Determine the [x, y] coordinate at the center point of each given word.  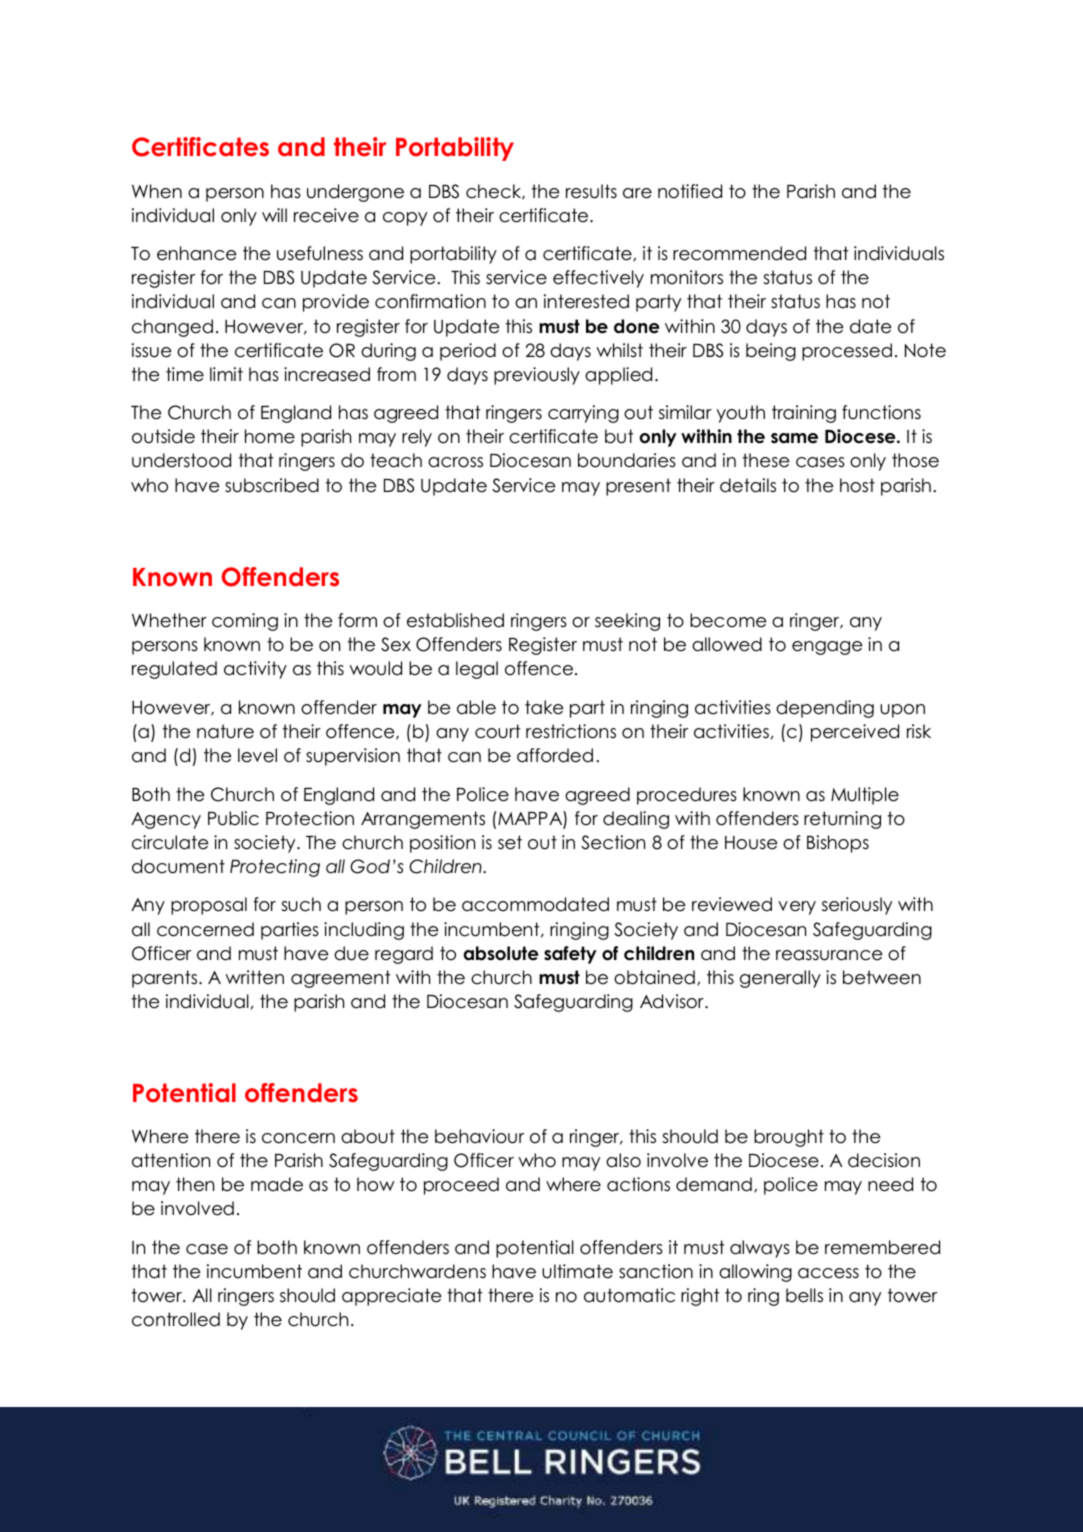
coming [245, 622]
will [274, 215]
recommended [739, 253]
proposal [209, 906]
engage [827, 648]
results [591, 191]
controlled [176, 1319]
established [455, 620]
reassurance [829, 955]
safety [570, 955]
